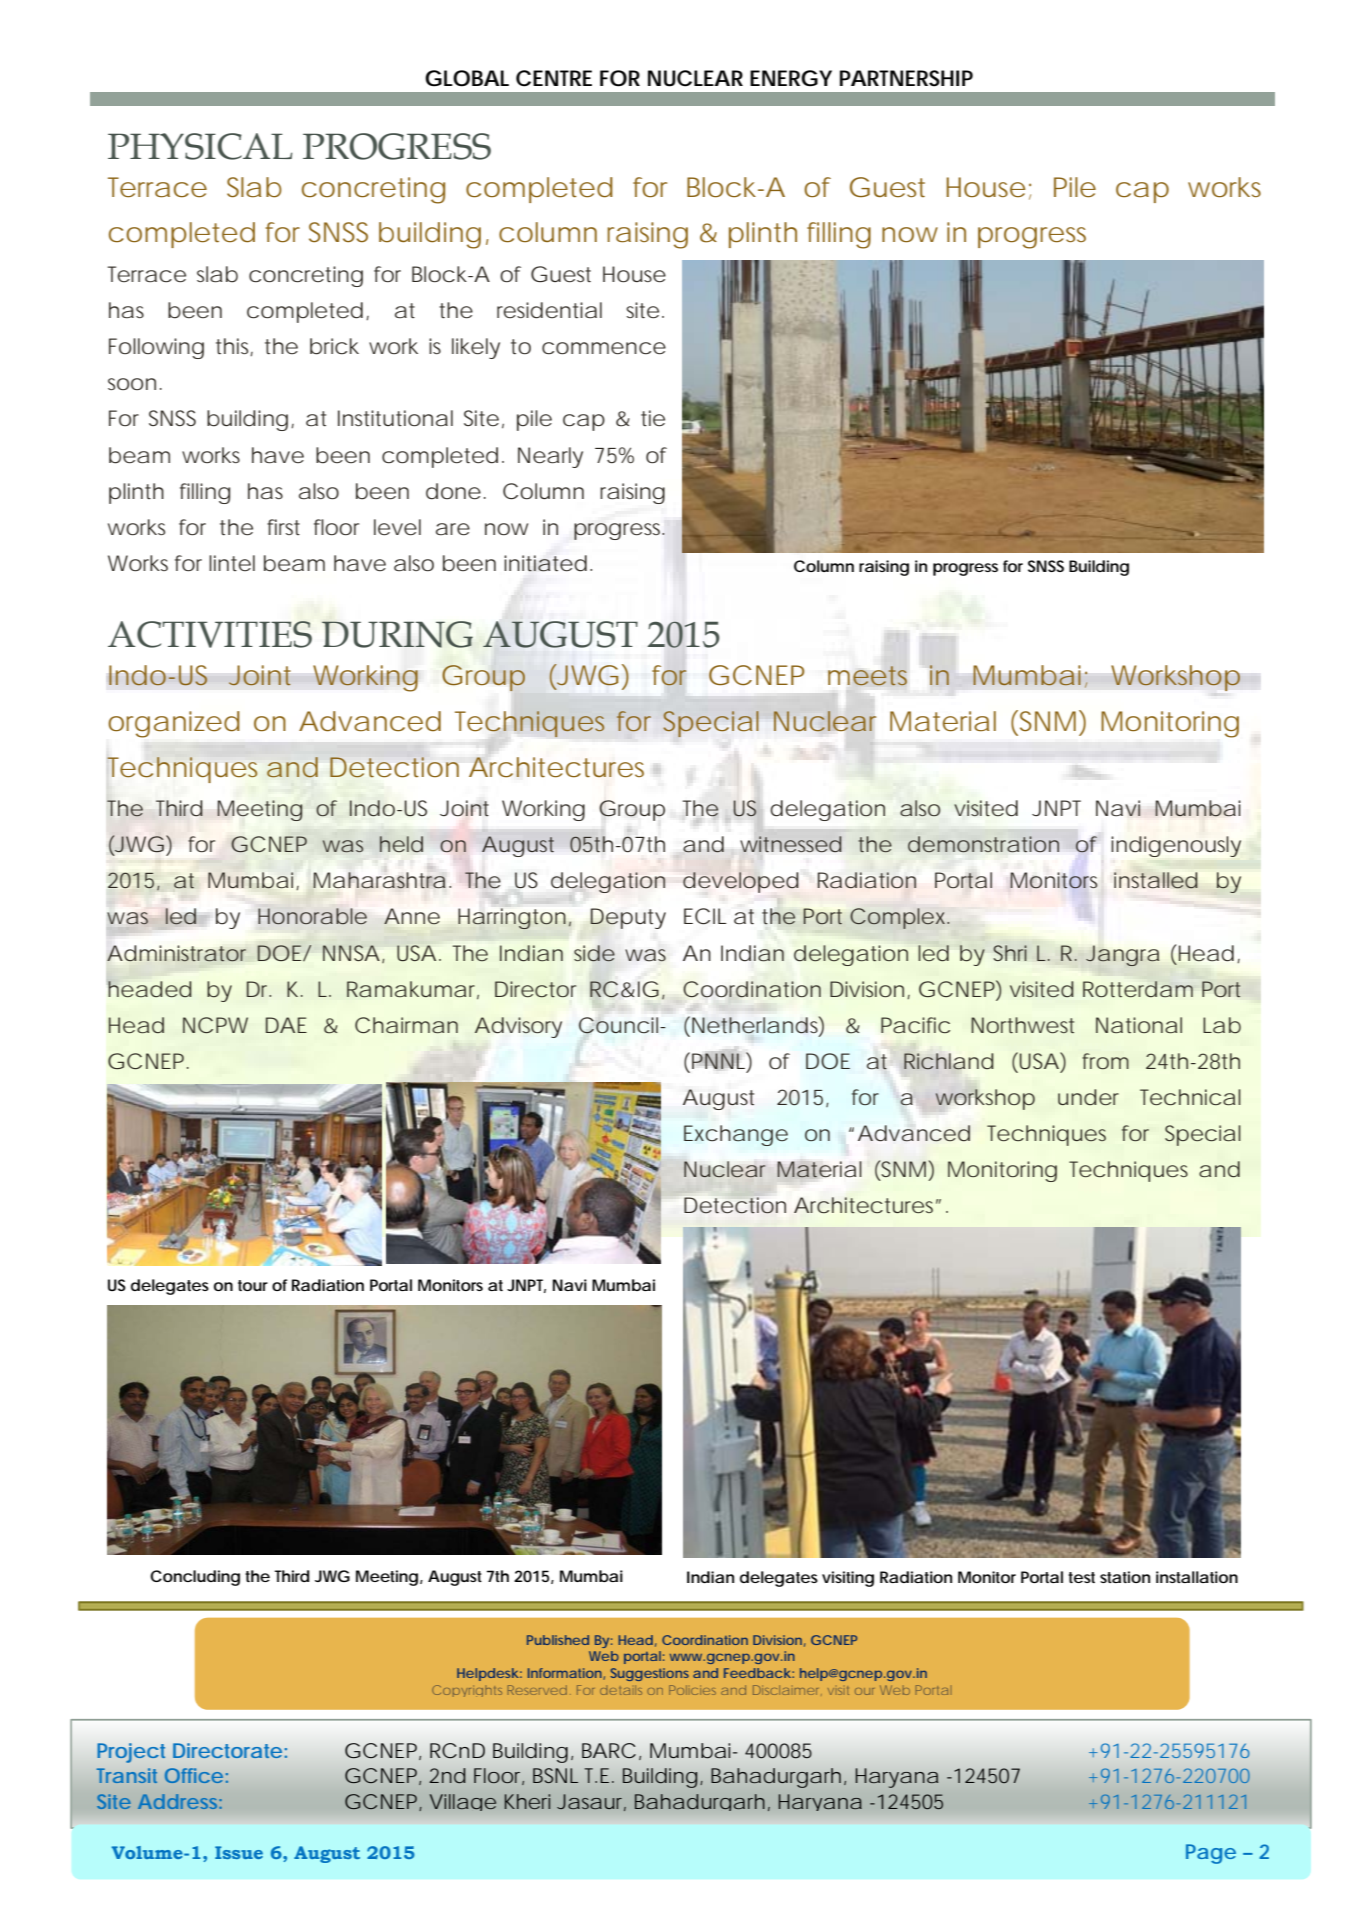  What do you see at coordinates (253, 1285) in the document?
I see `tour` at bounding box center [253, 1285].
